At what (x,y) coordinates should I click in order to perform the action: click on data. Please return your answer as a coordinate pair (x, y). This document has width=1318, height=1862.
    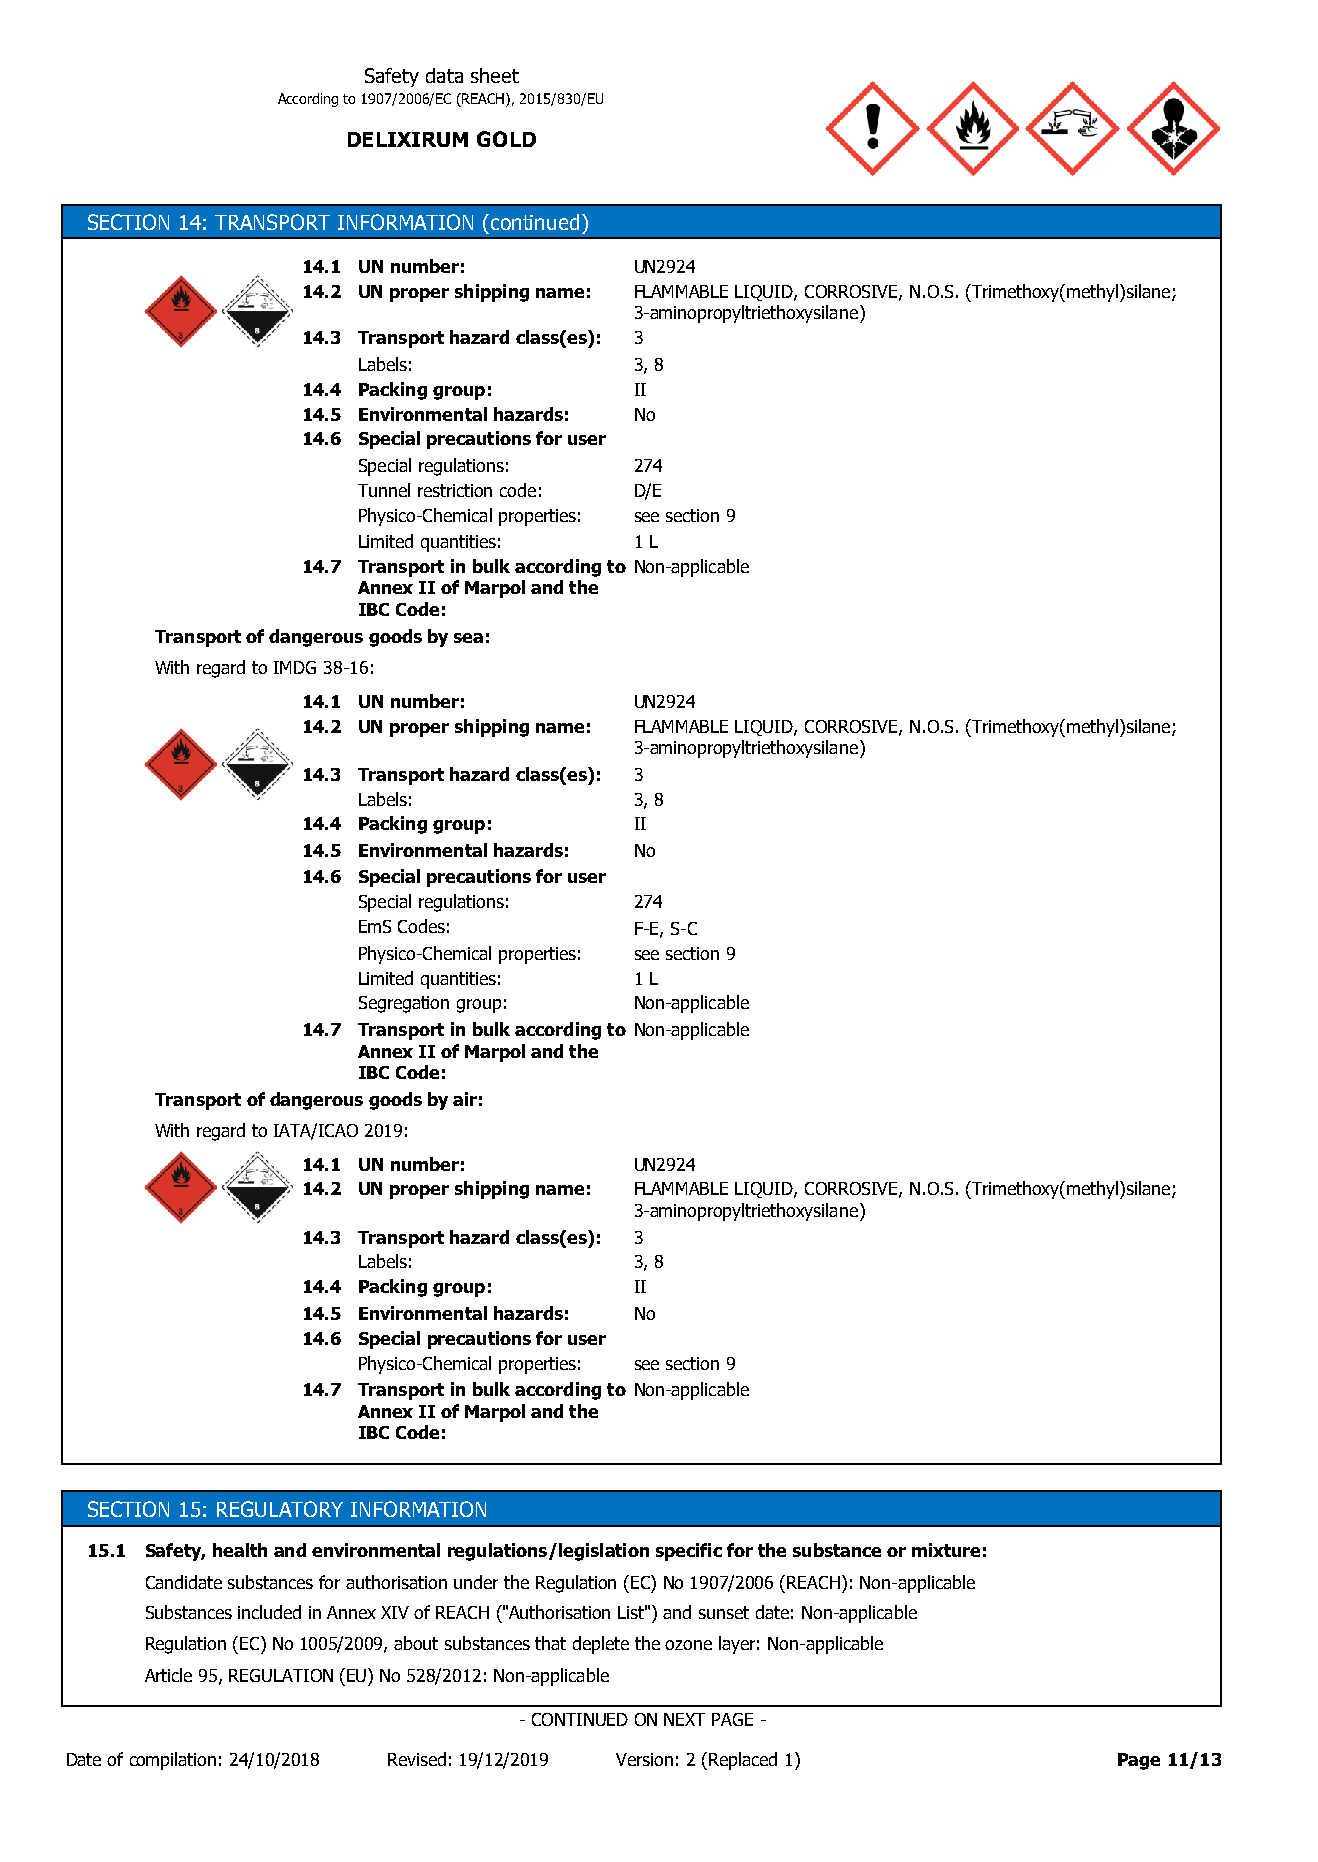
    Looking at the image, I should click on (444, 75).
